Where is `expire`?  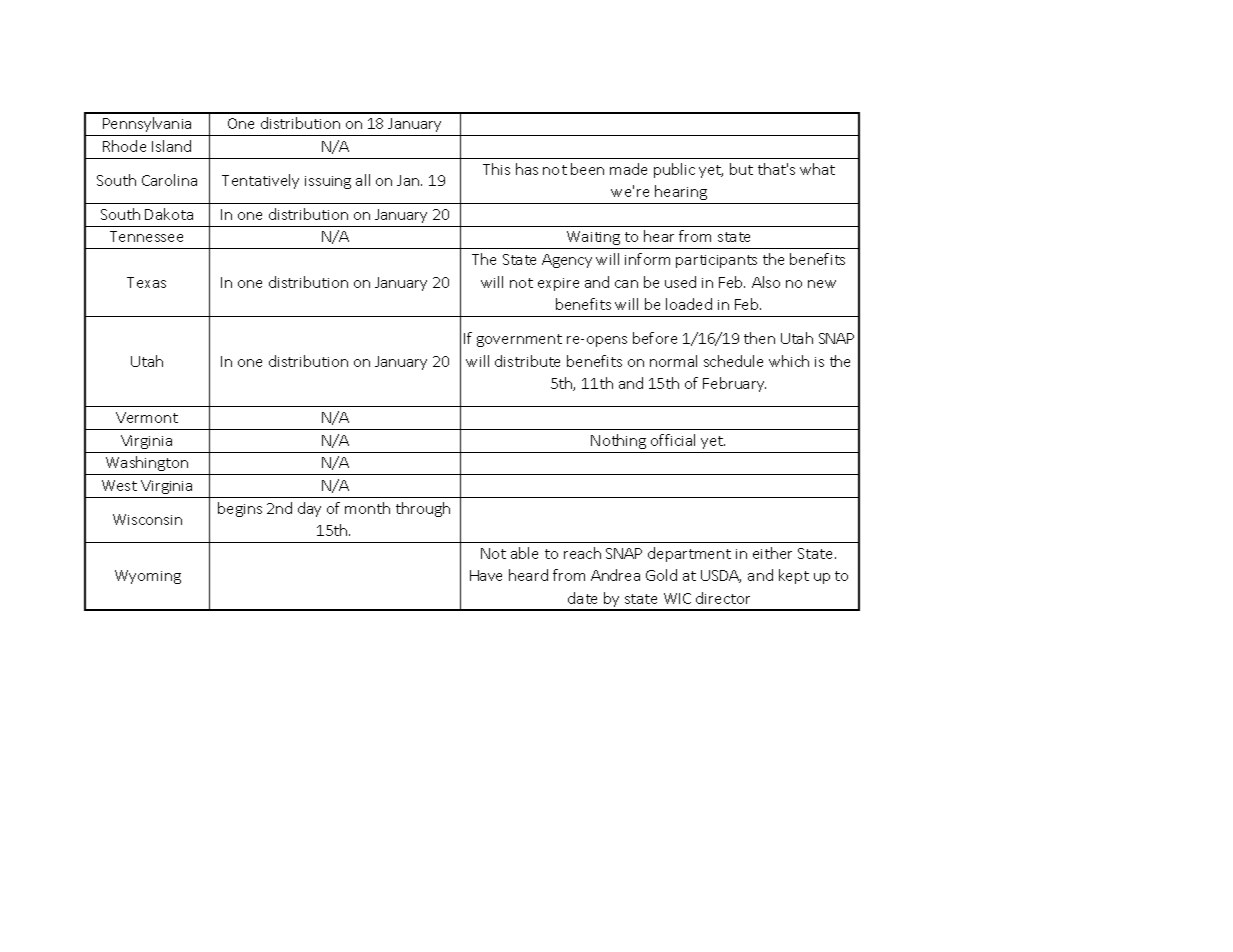 expire is located at coordinates (558, 284).
